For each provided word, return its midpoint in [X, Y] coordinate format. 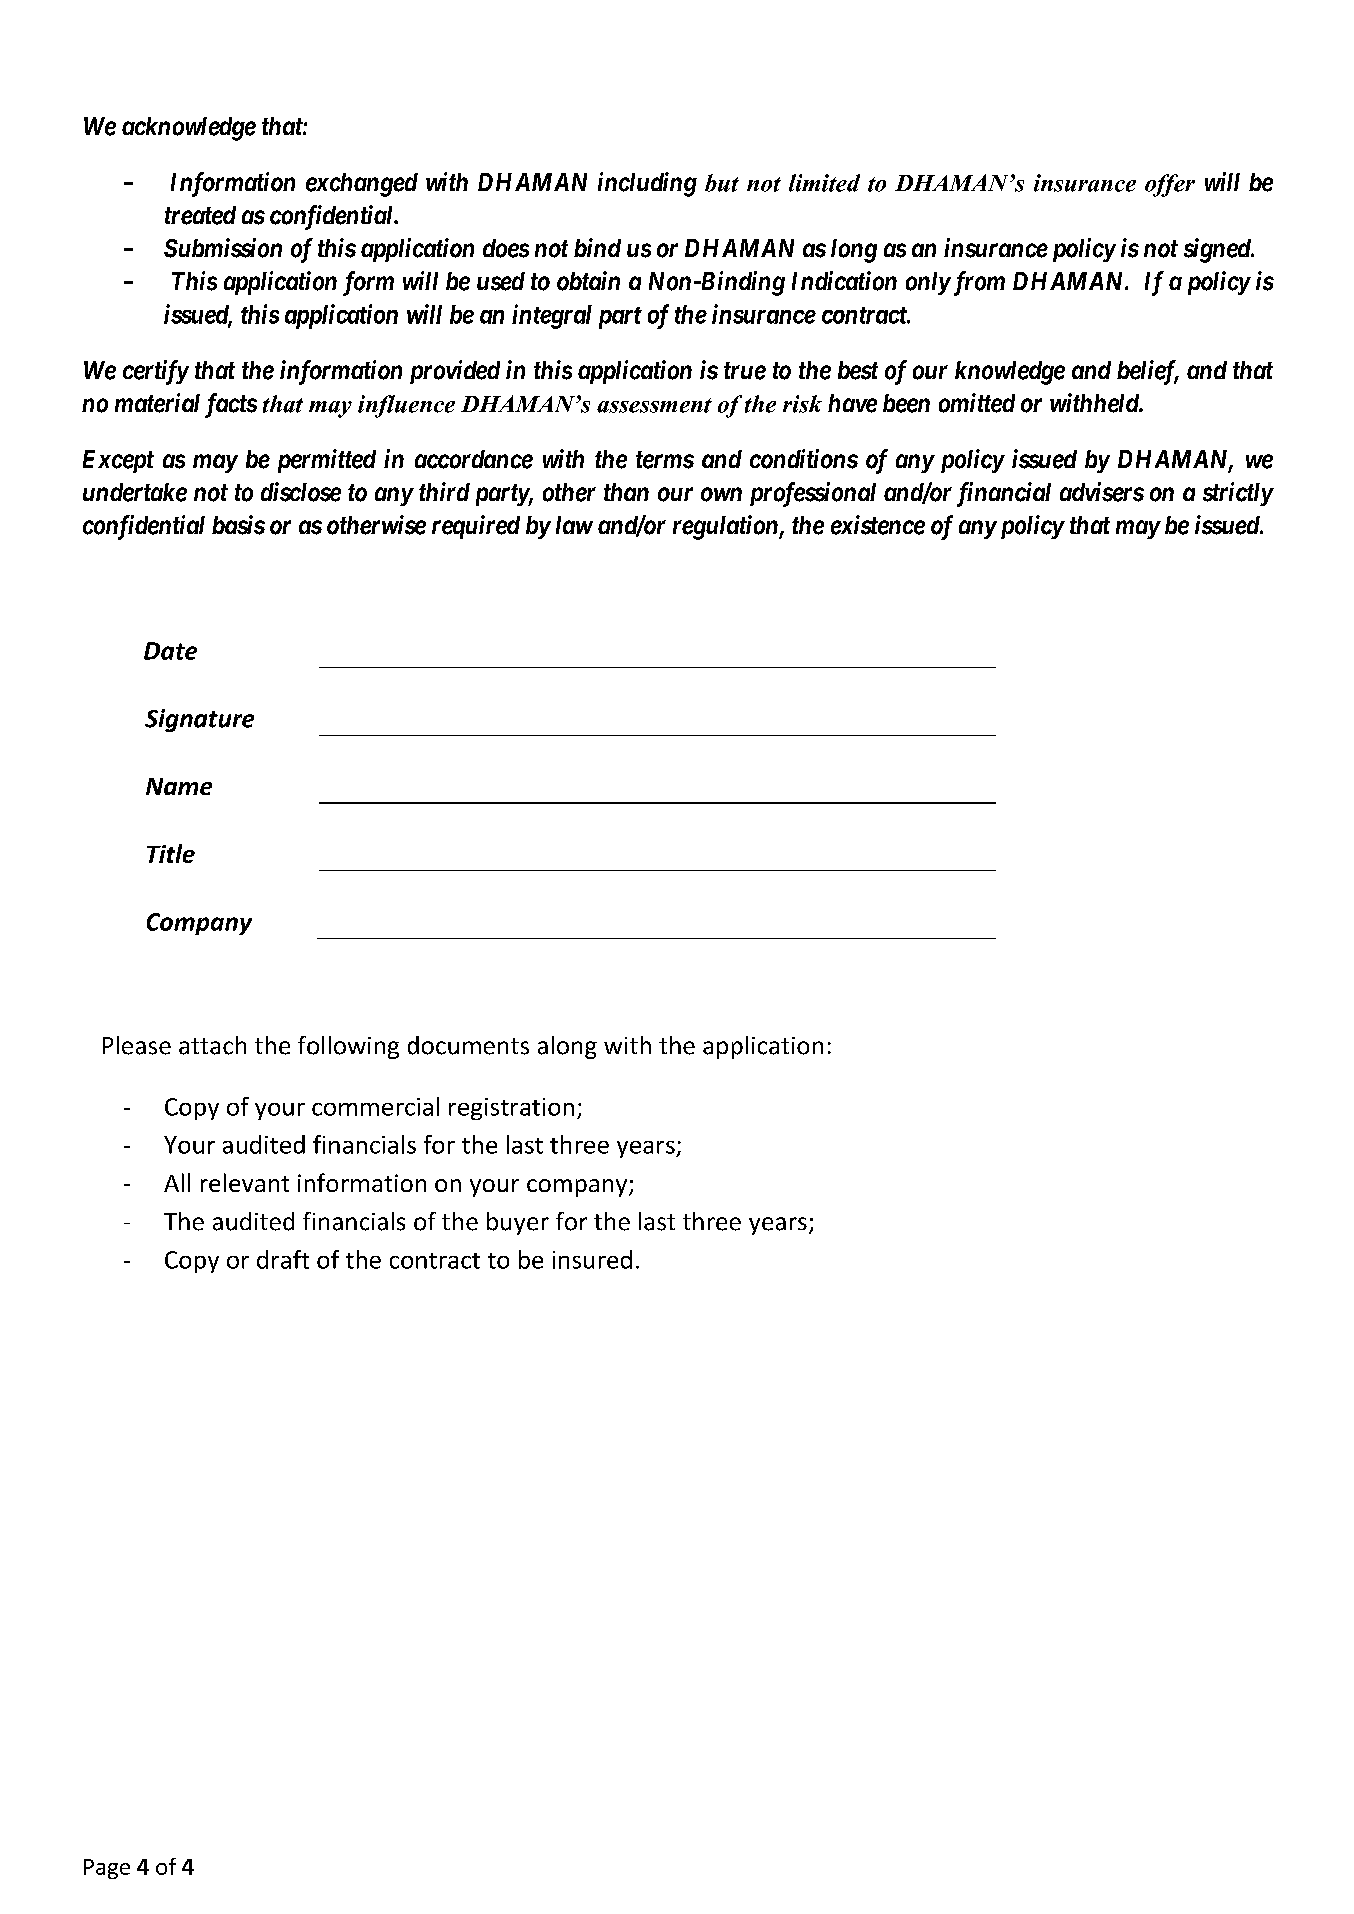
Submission [223, 248]
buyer [518, 1223]
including [647, 184]
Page [107, 1869]
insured [592, 1259]
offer [1170, 185]
